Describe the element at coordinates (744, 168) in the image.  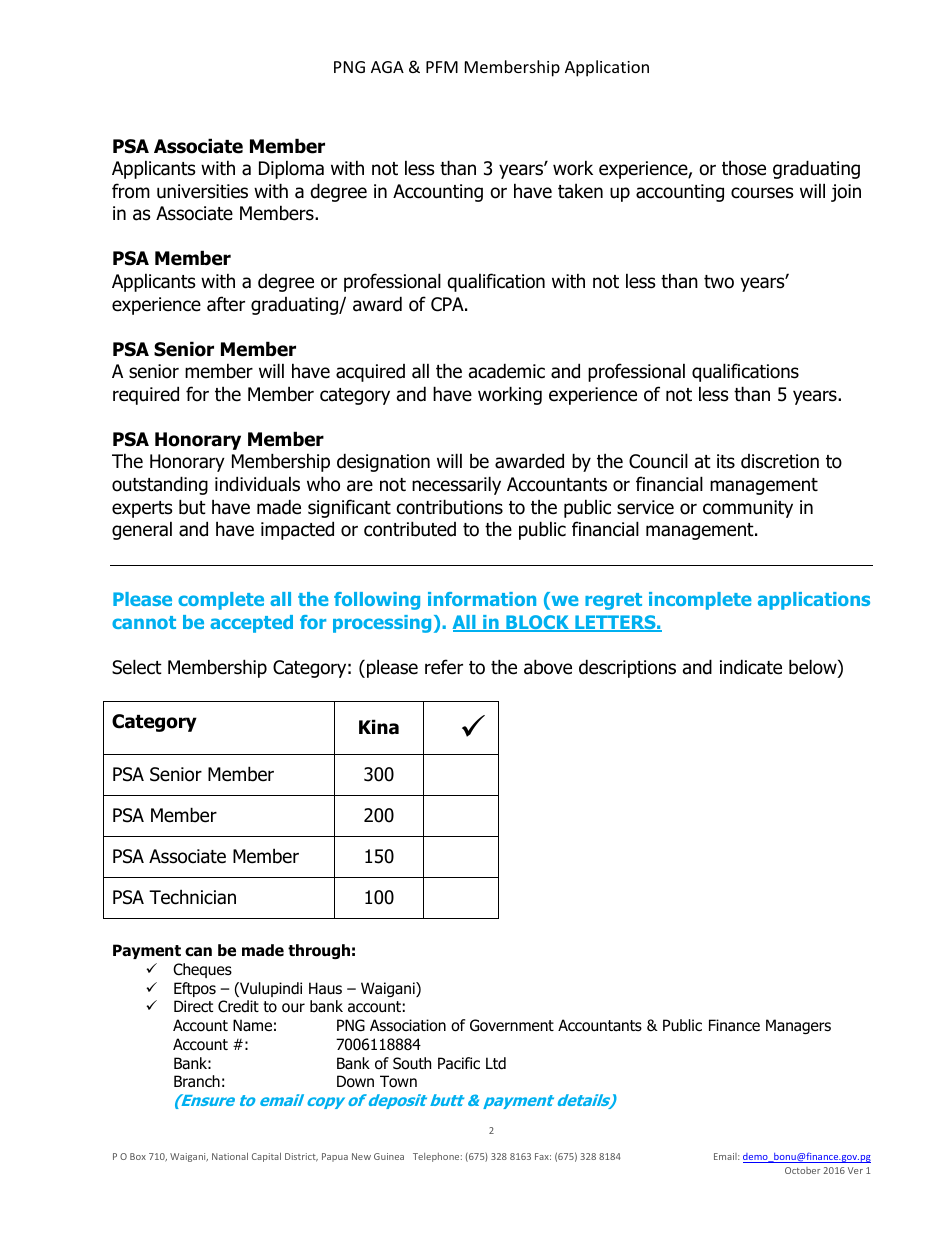
I see `those` at that location.
